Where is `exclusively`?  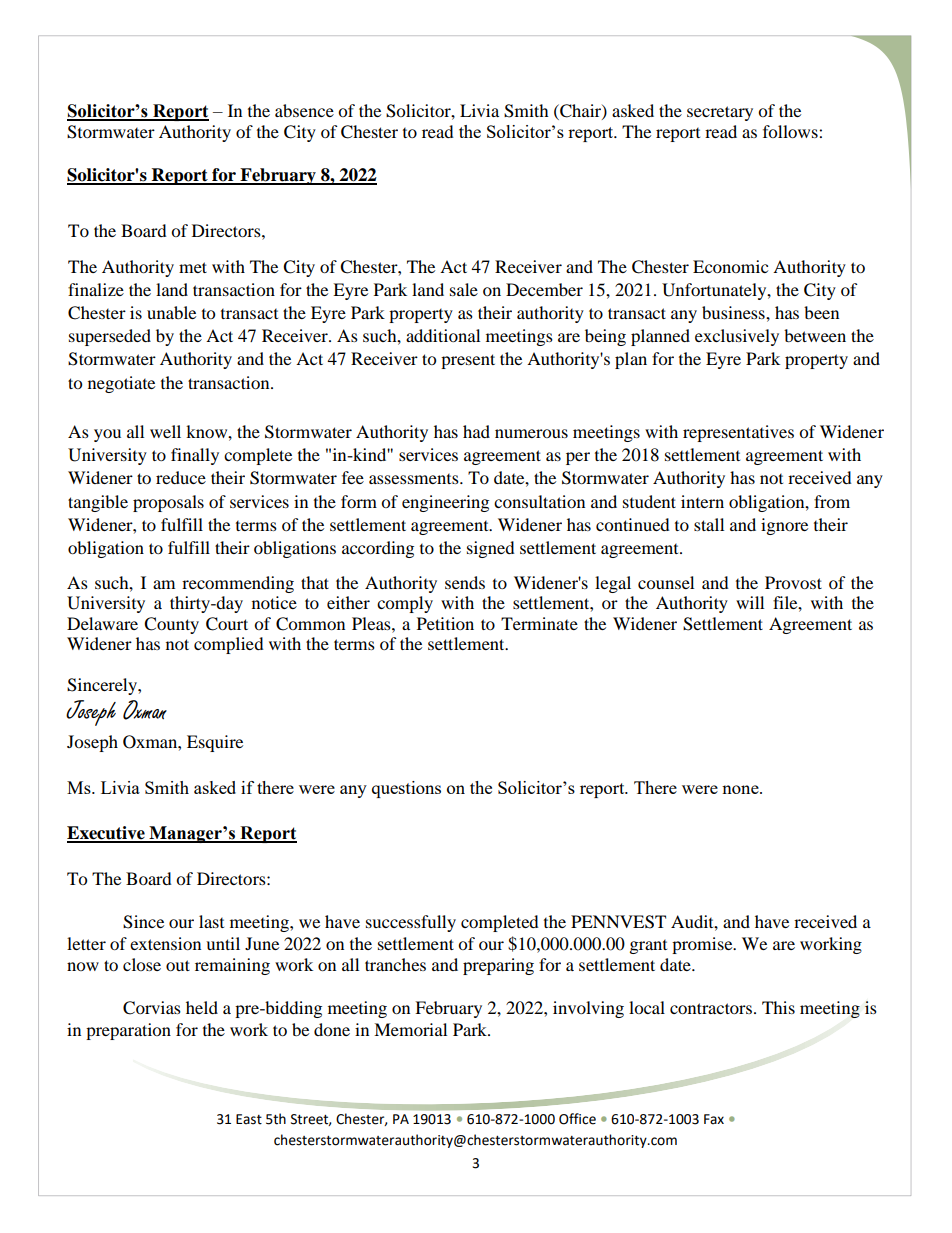 exclusively is located at coordinates (737, 337).
